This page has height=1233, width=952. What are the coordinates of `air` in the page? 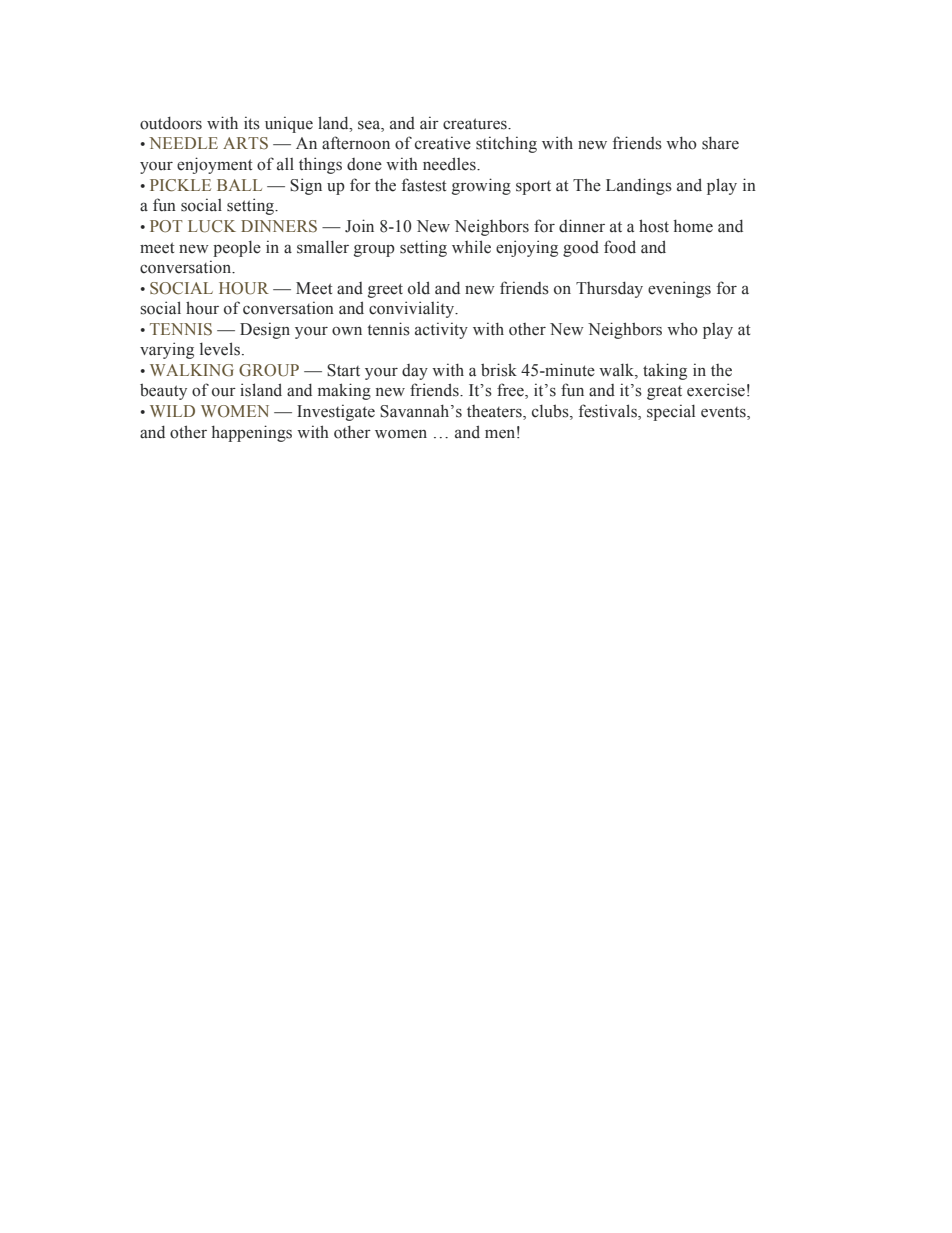 It's located at (429, 122).
